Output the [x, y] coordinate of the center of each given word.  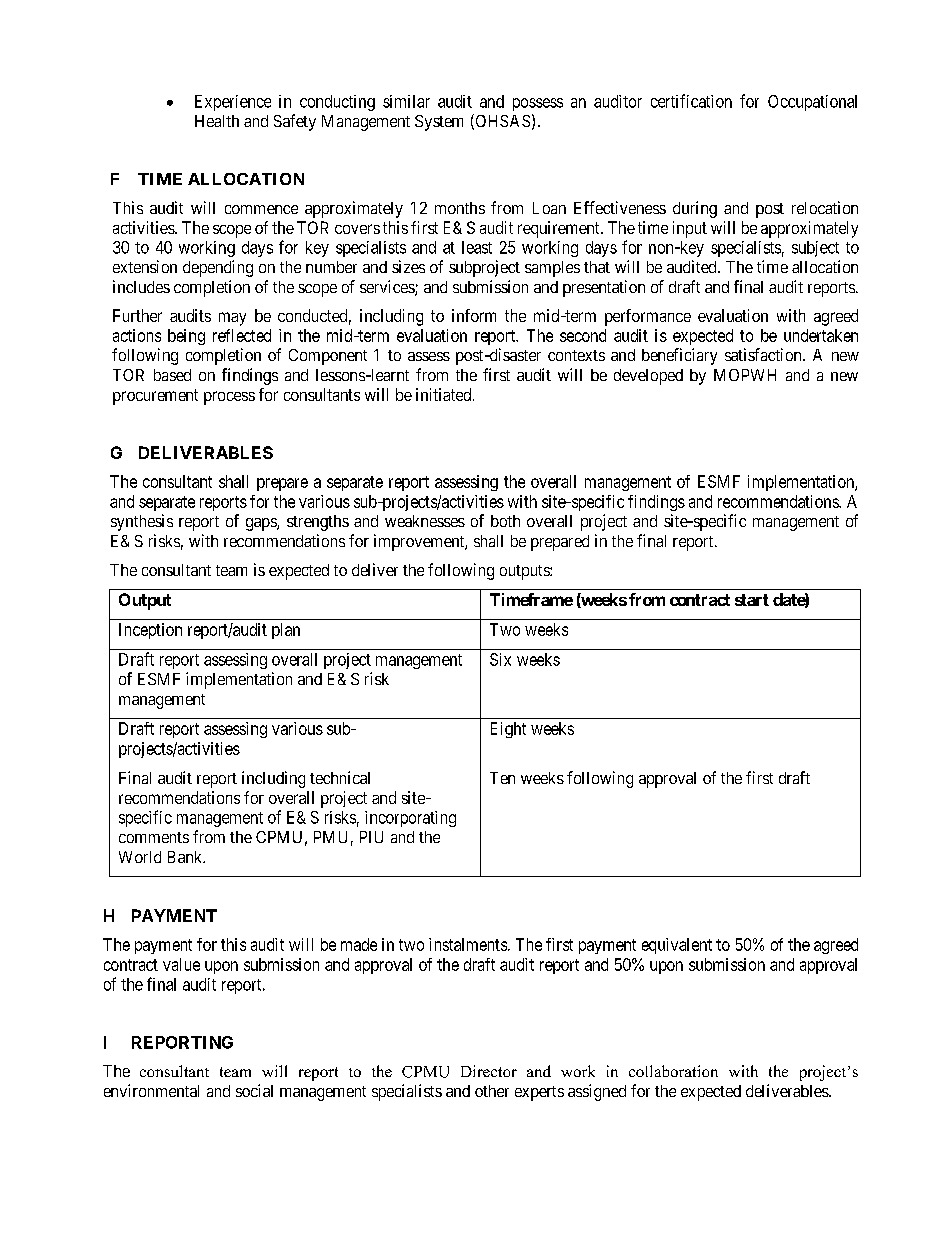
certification [691, 101]
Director [489, 1071]
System [439, 123]
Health [217, 121]
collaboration [673, 1071]
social [254, 1090]
